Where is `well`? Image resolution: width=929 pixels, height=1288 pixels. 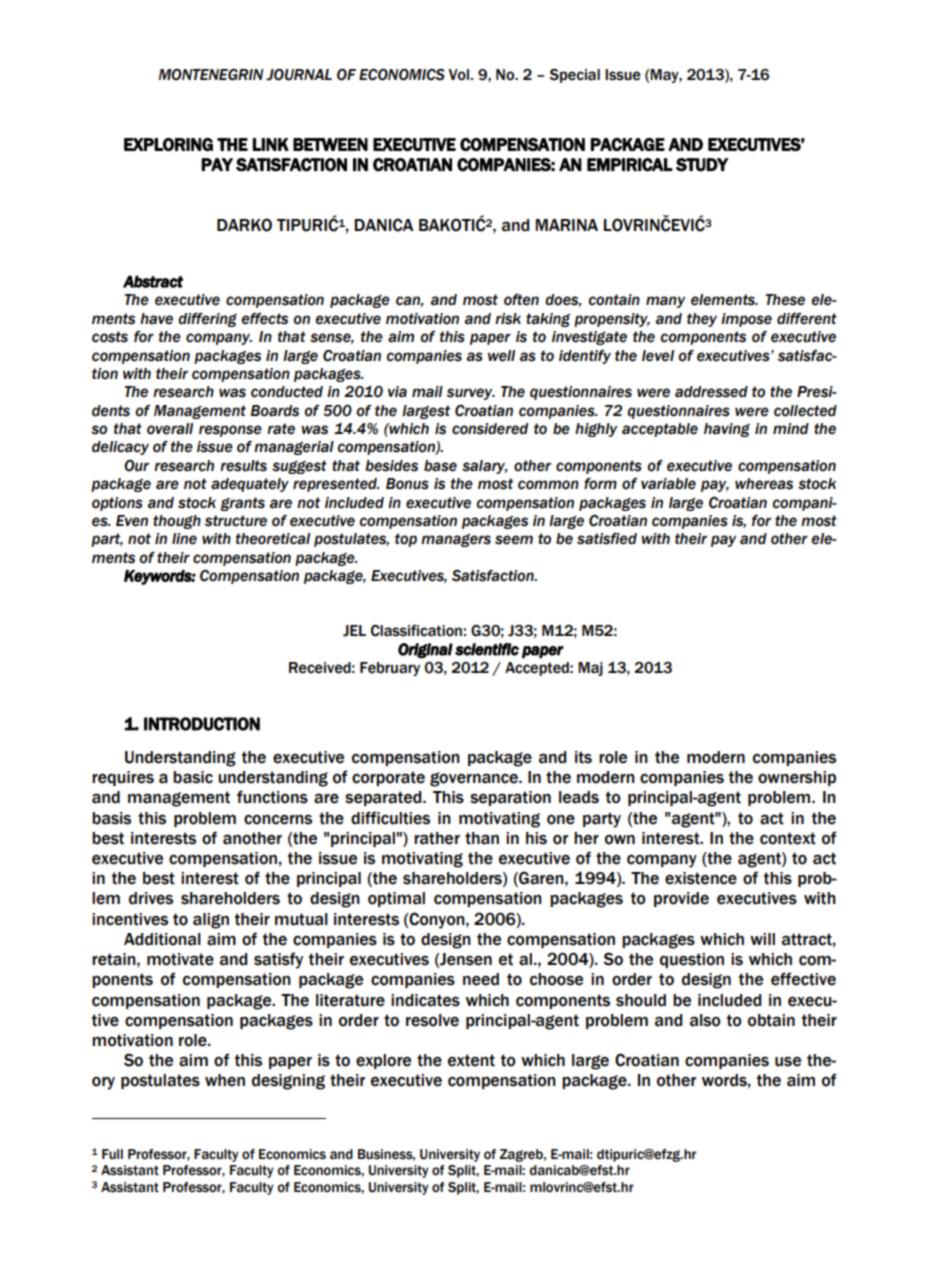
well is located at coordinates (501, 356).
